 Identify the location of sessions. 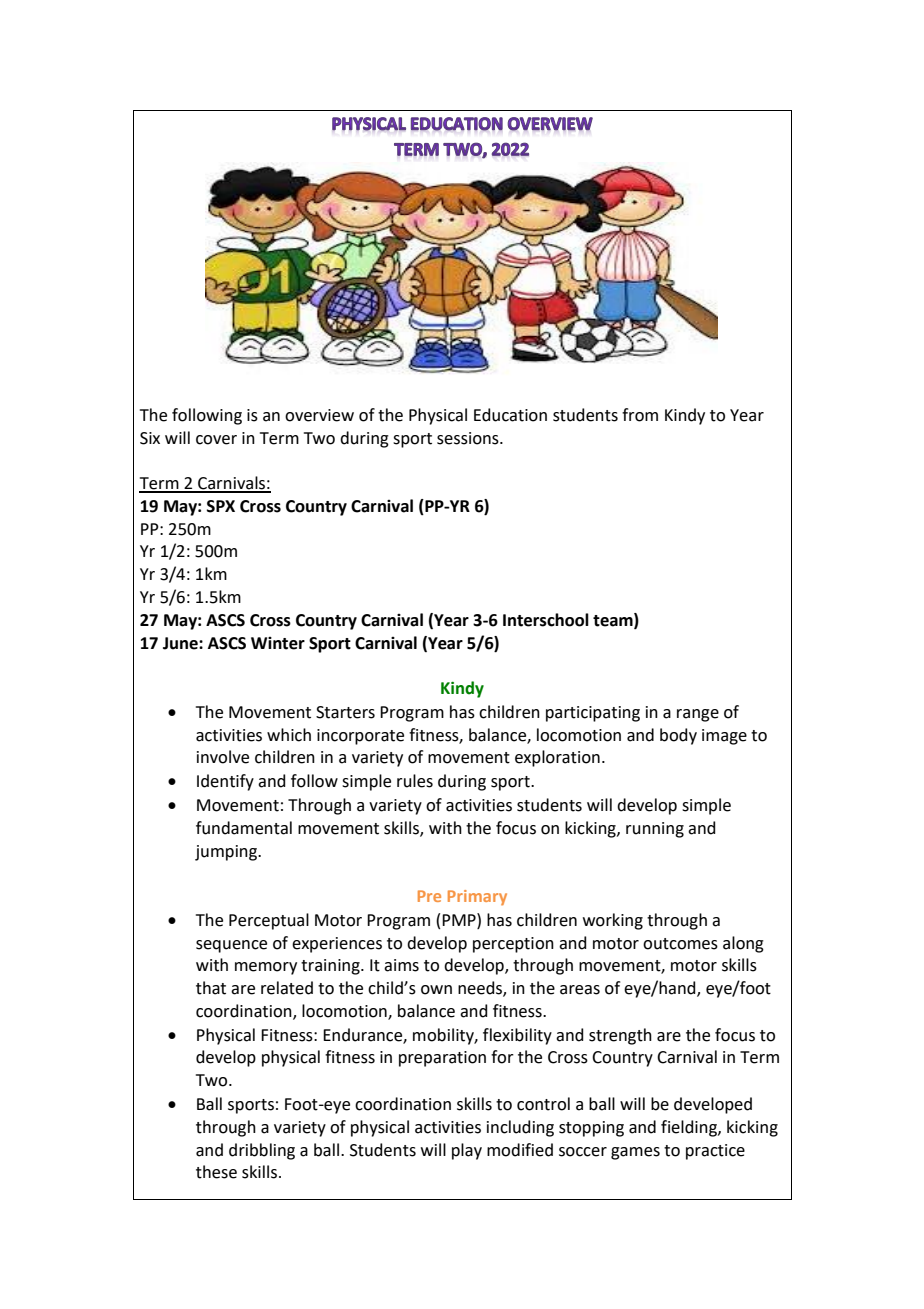
(469, 438).
